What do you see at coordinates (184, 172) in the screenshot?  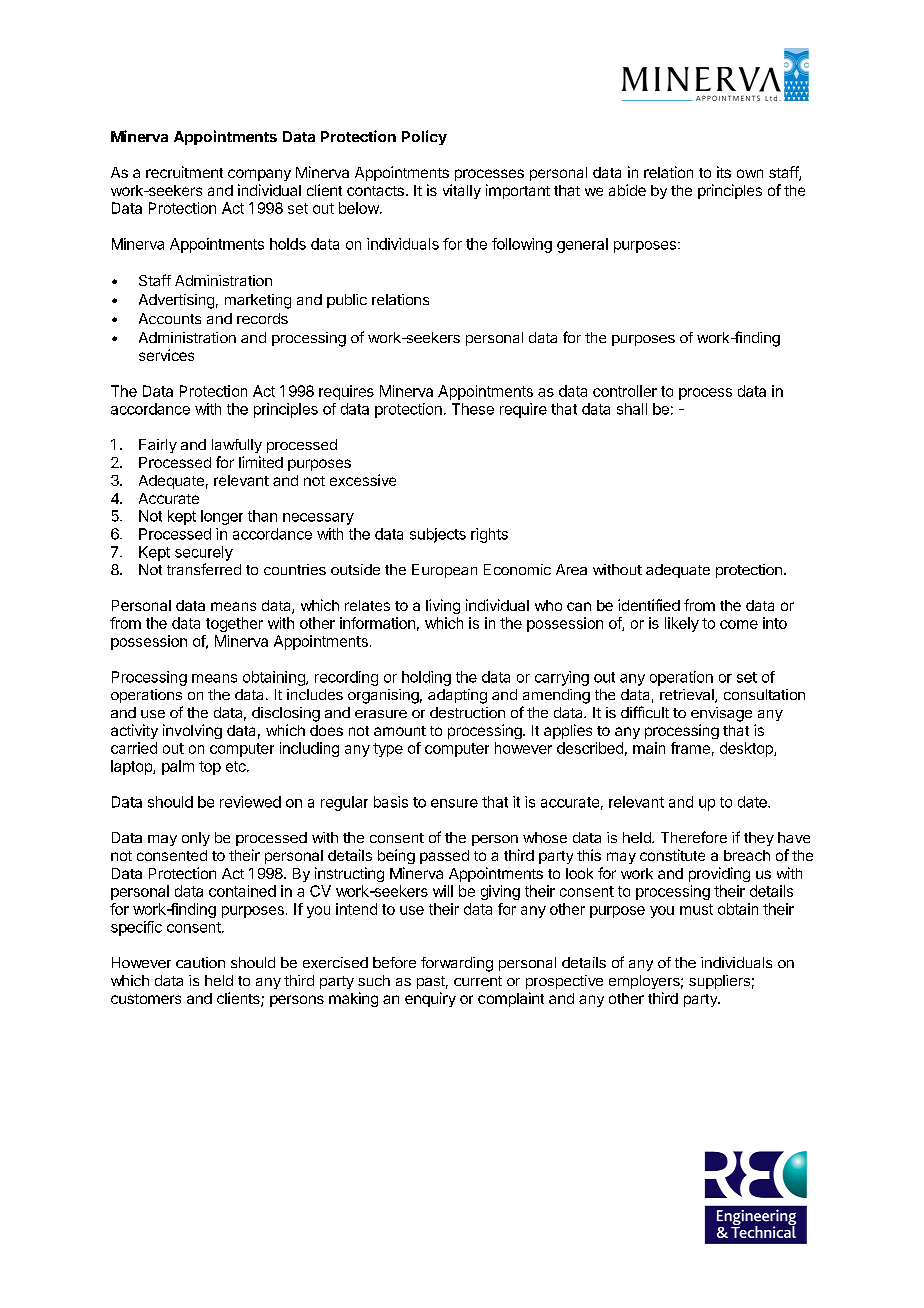 I see `recruitment` at bounding box center [184, 172].
